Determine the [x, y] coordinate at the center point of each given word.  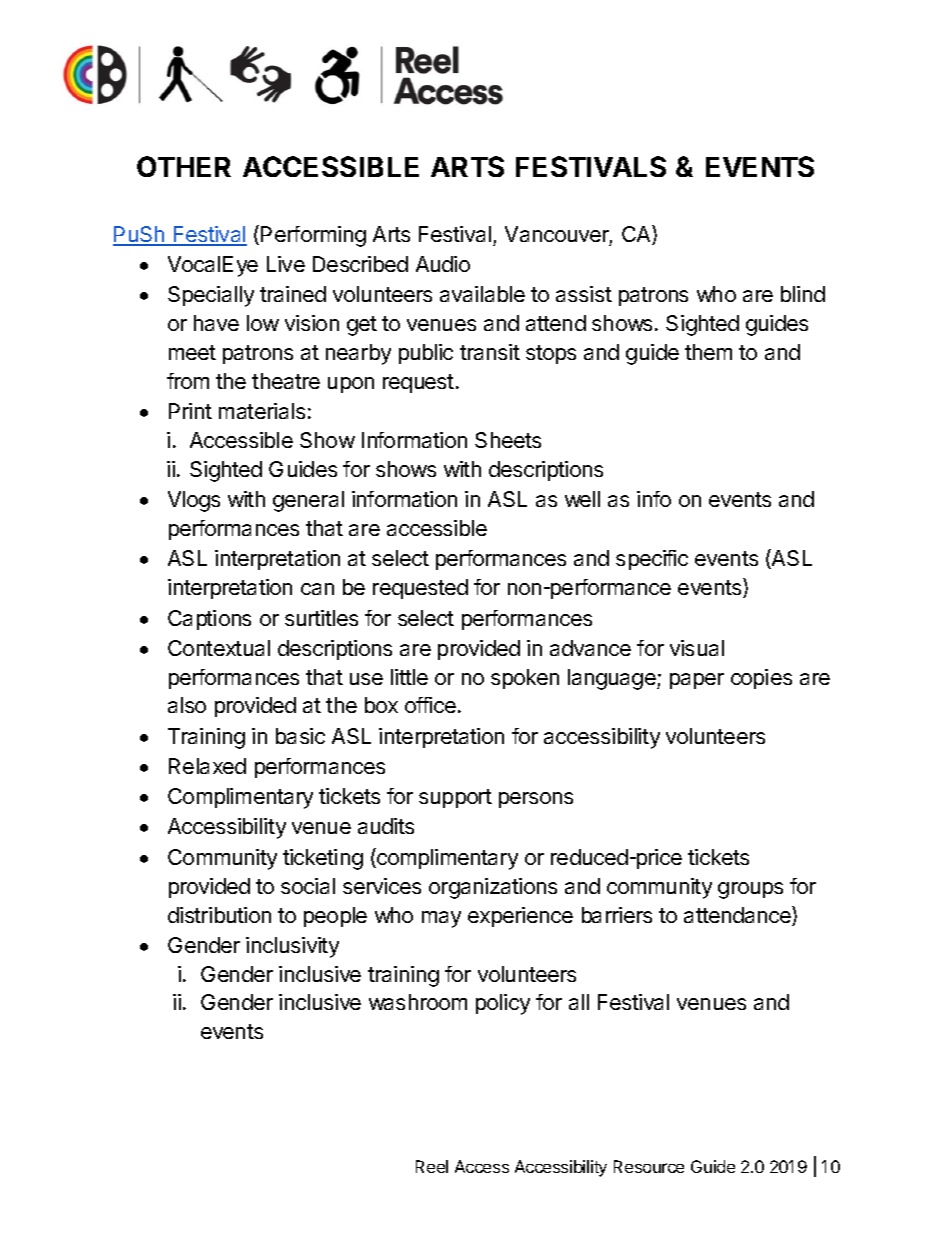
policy [503, 1004]
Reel [432, 1166]
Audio [443, 264]
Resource [649, 1166]
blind [803, 294]
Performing [313, 236]
